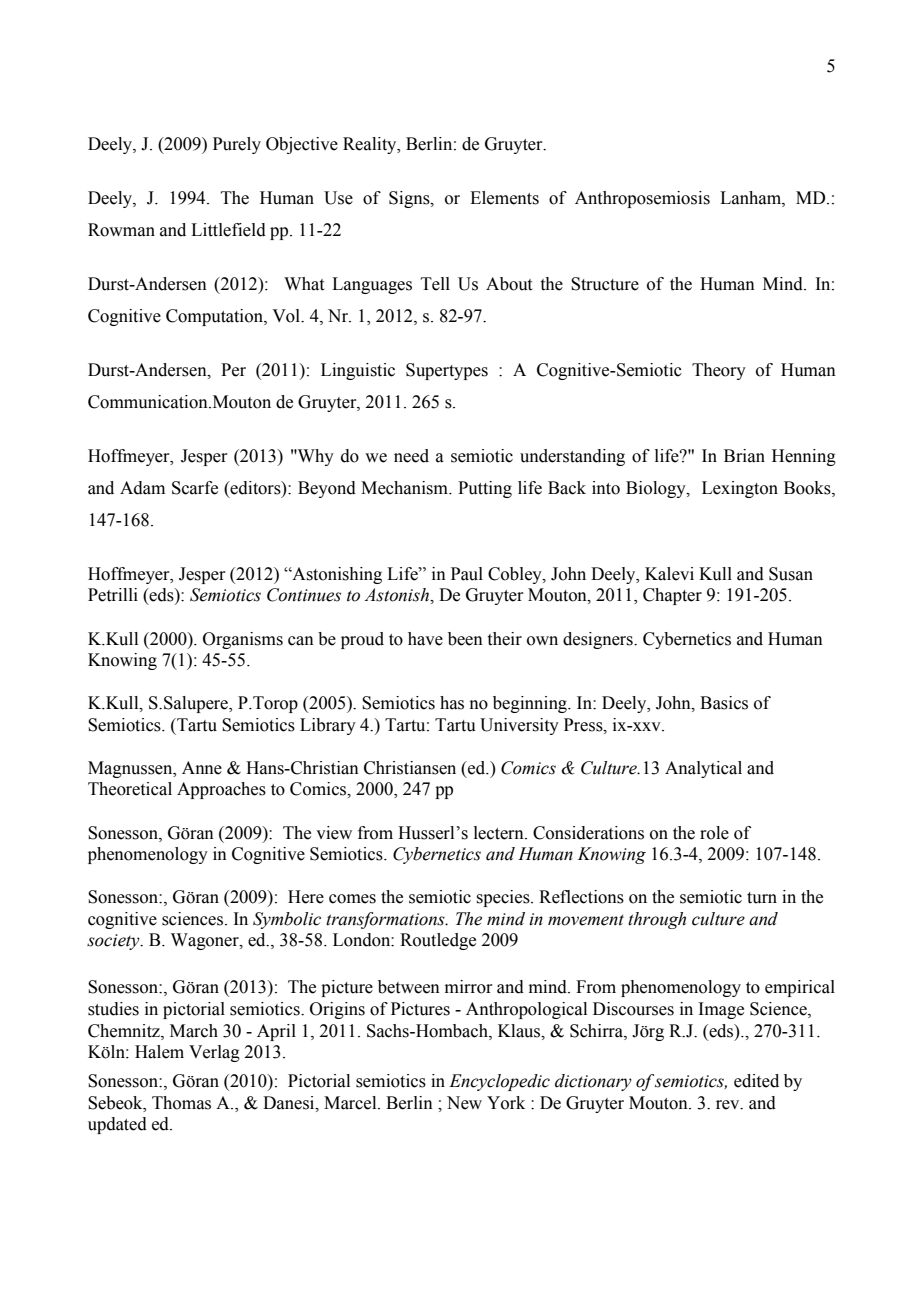 This page has height=1308, width=924. Describe the element at coordinates (504, 198) in the page. I see `Elements` at that location.
